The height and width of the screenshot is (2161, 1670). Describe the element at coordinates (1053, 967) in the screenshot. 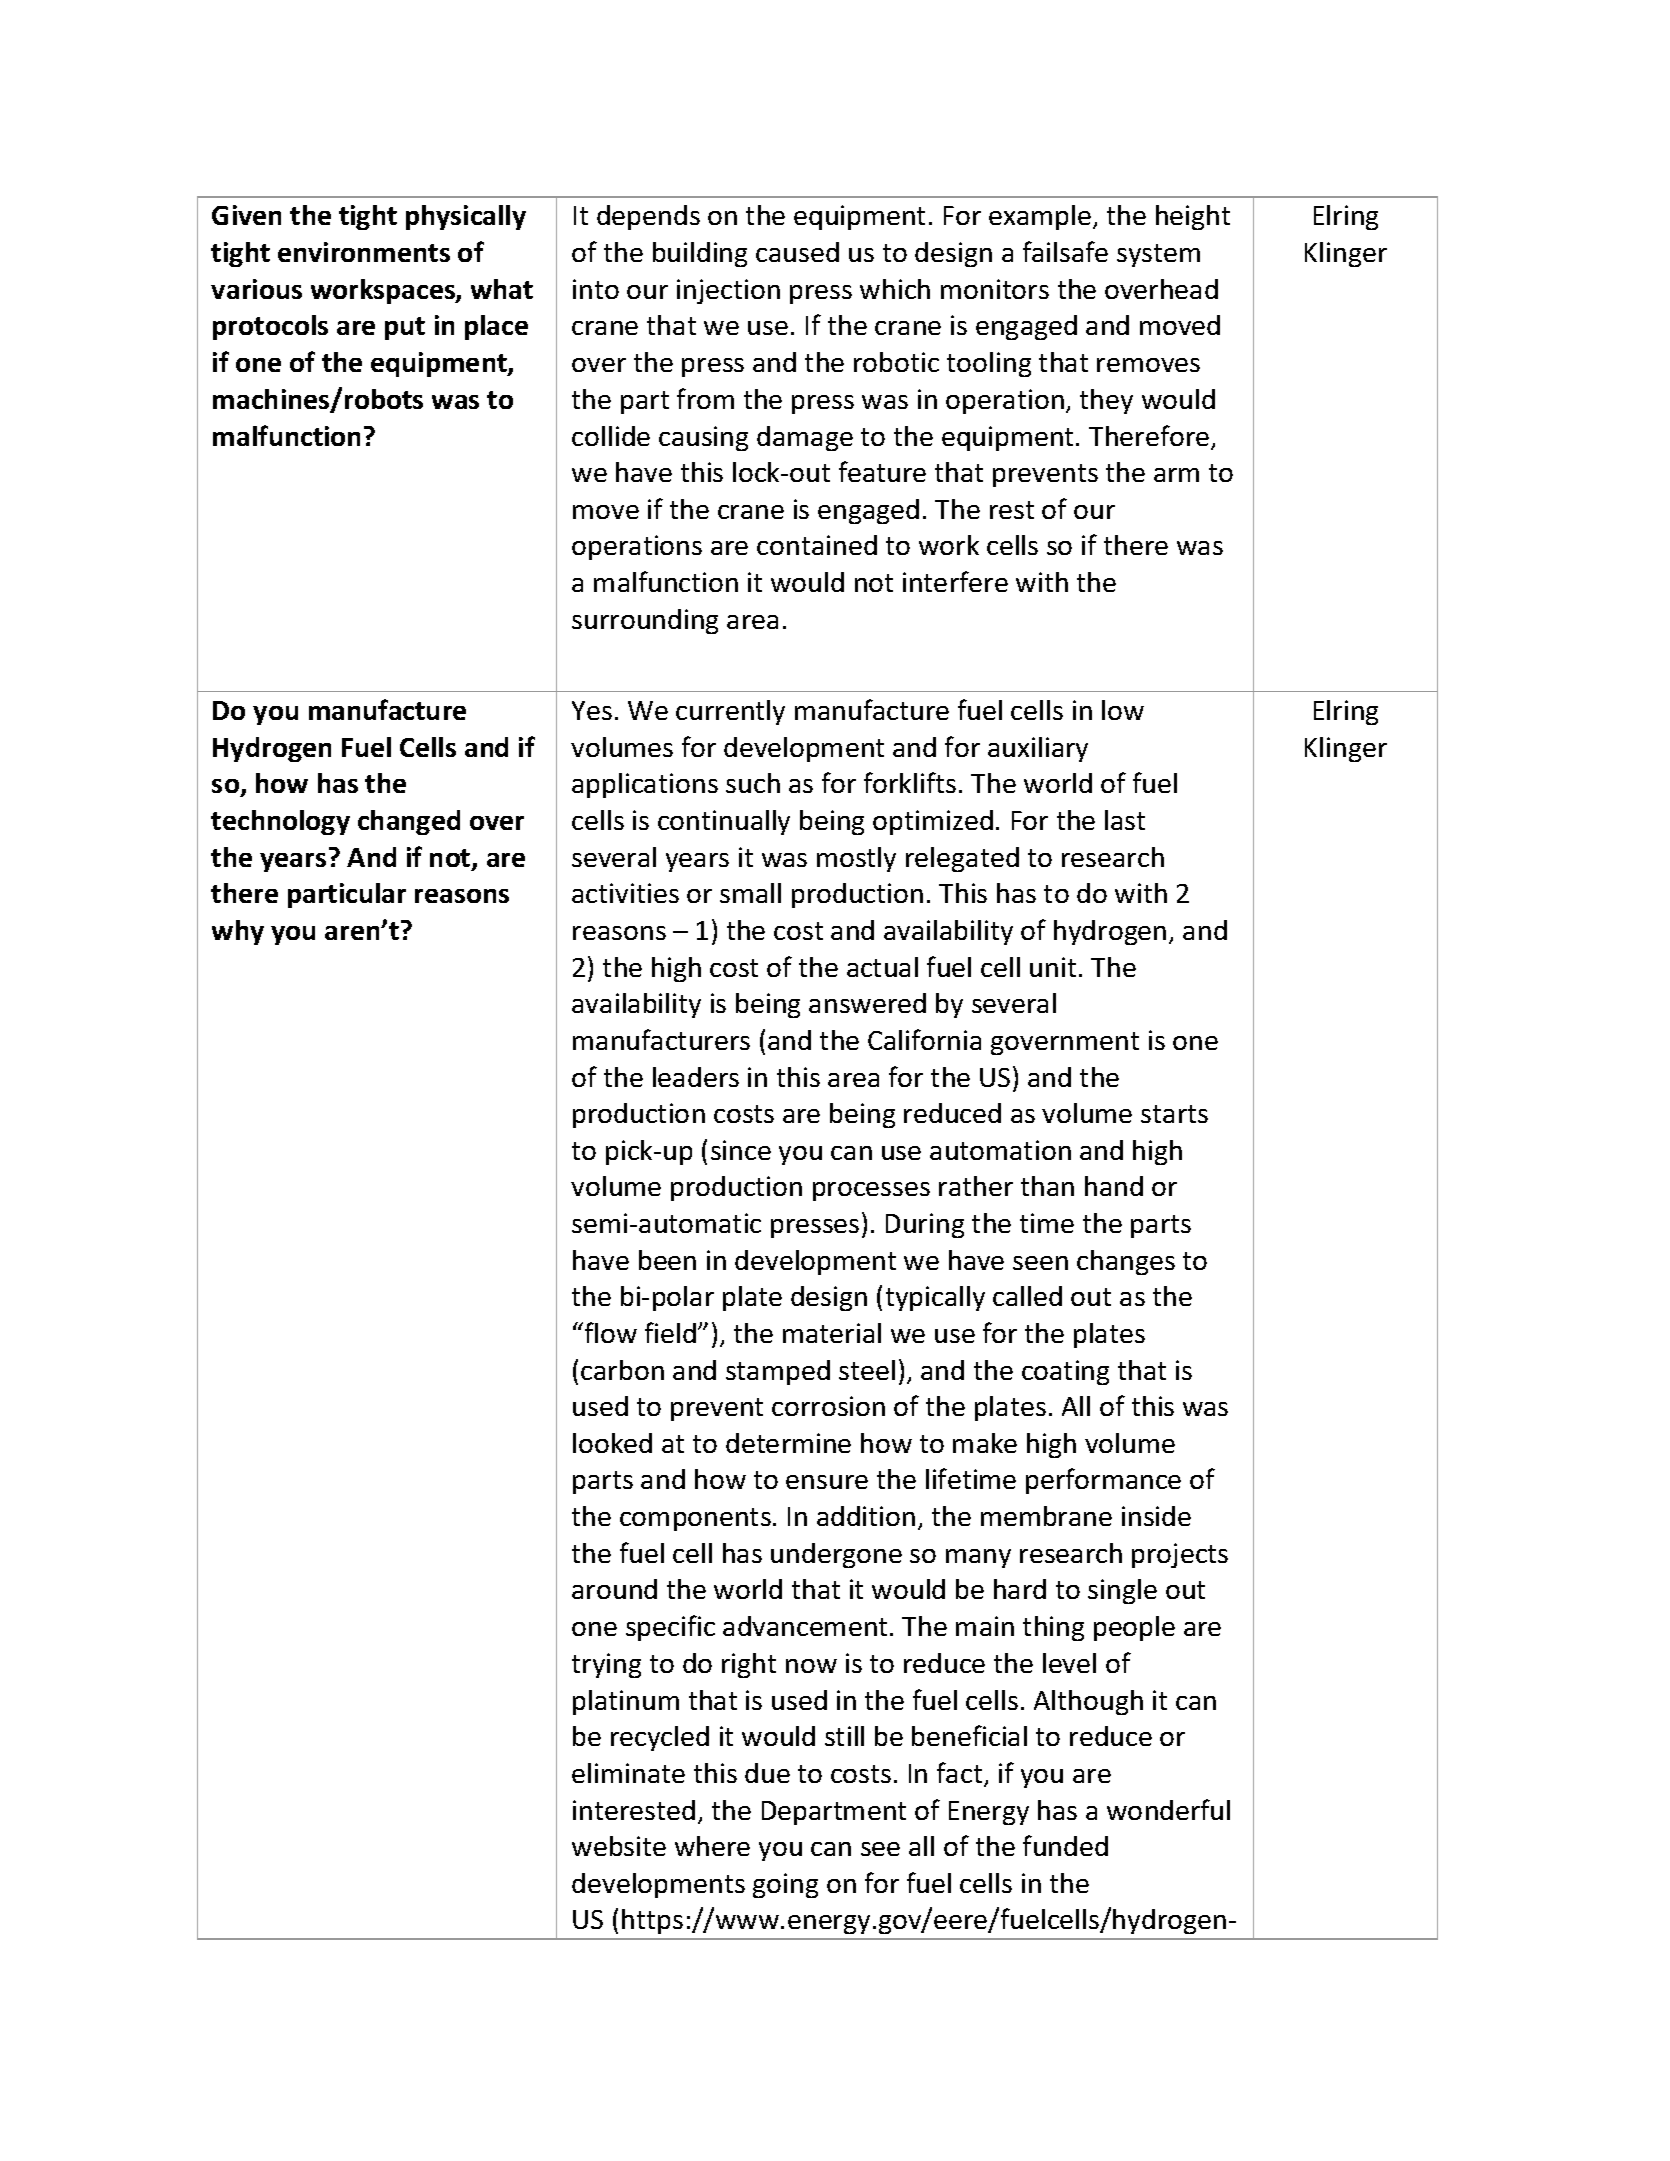

I see `unit` at that location.
